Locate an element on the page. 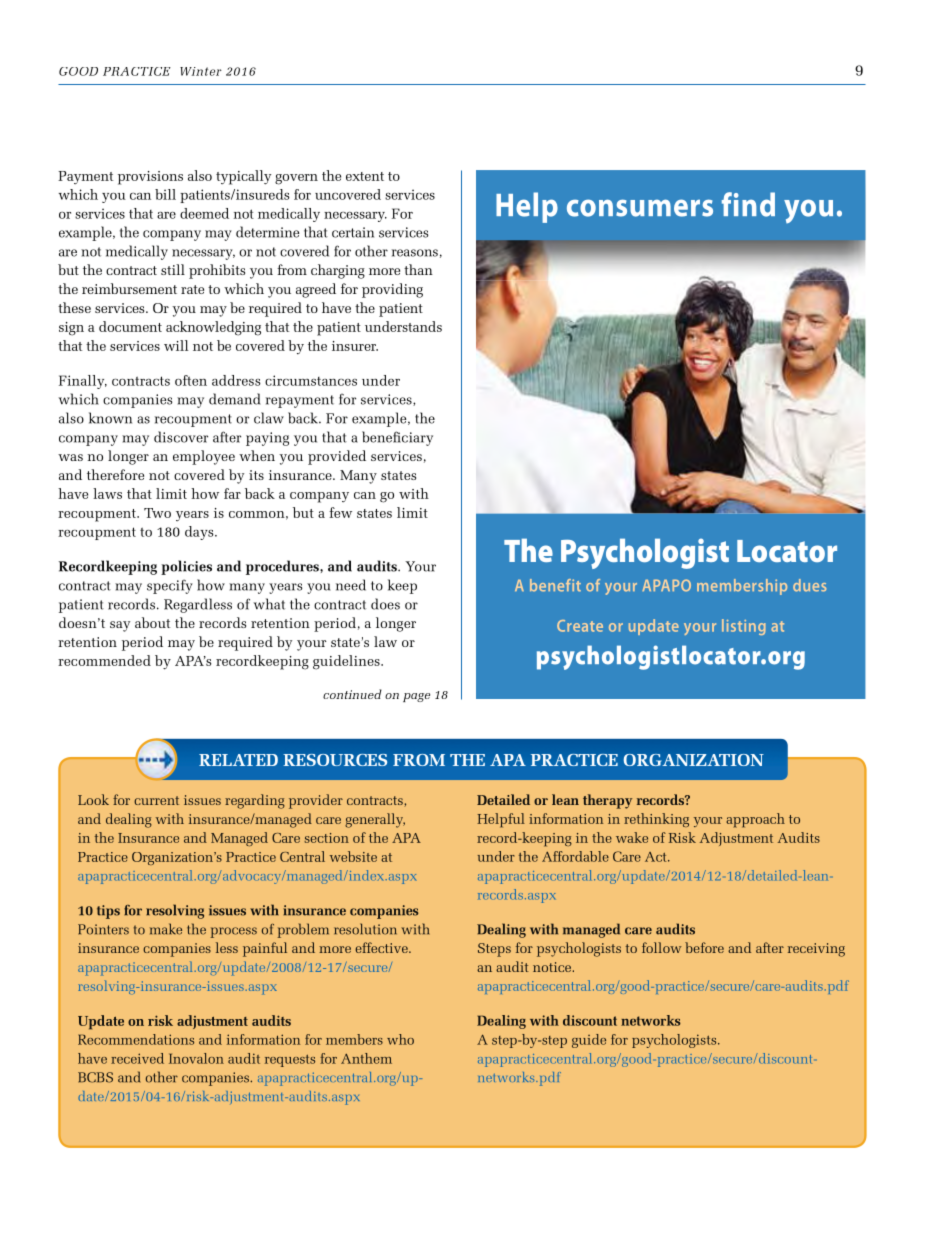 The image size is (952, 1233). specify is located at coordinates (170, 586).
